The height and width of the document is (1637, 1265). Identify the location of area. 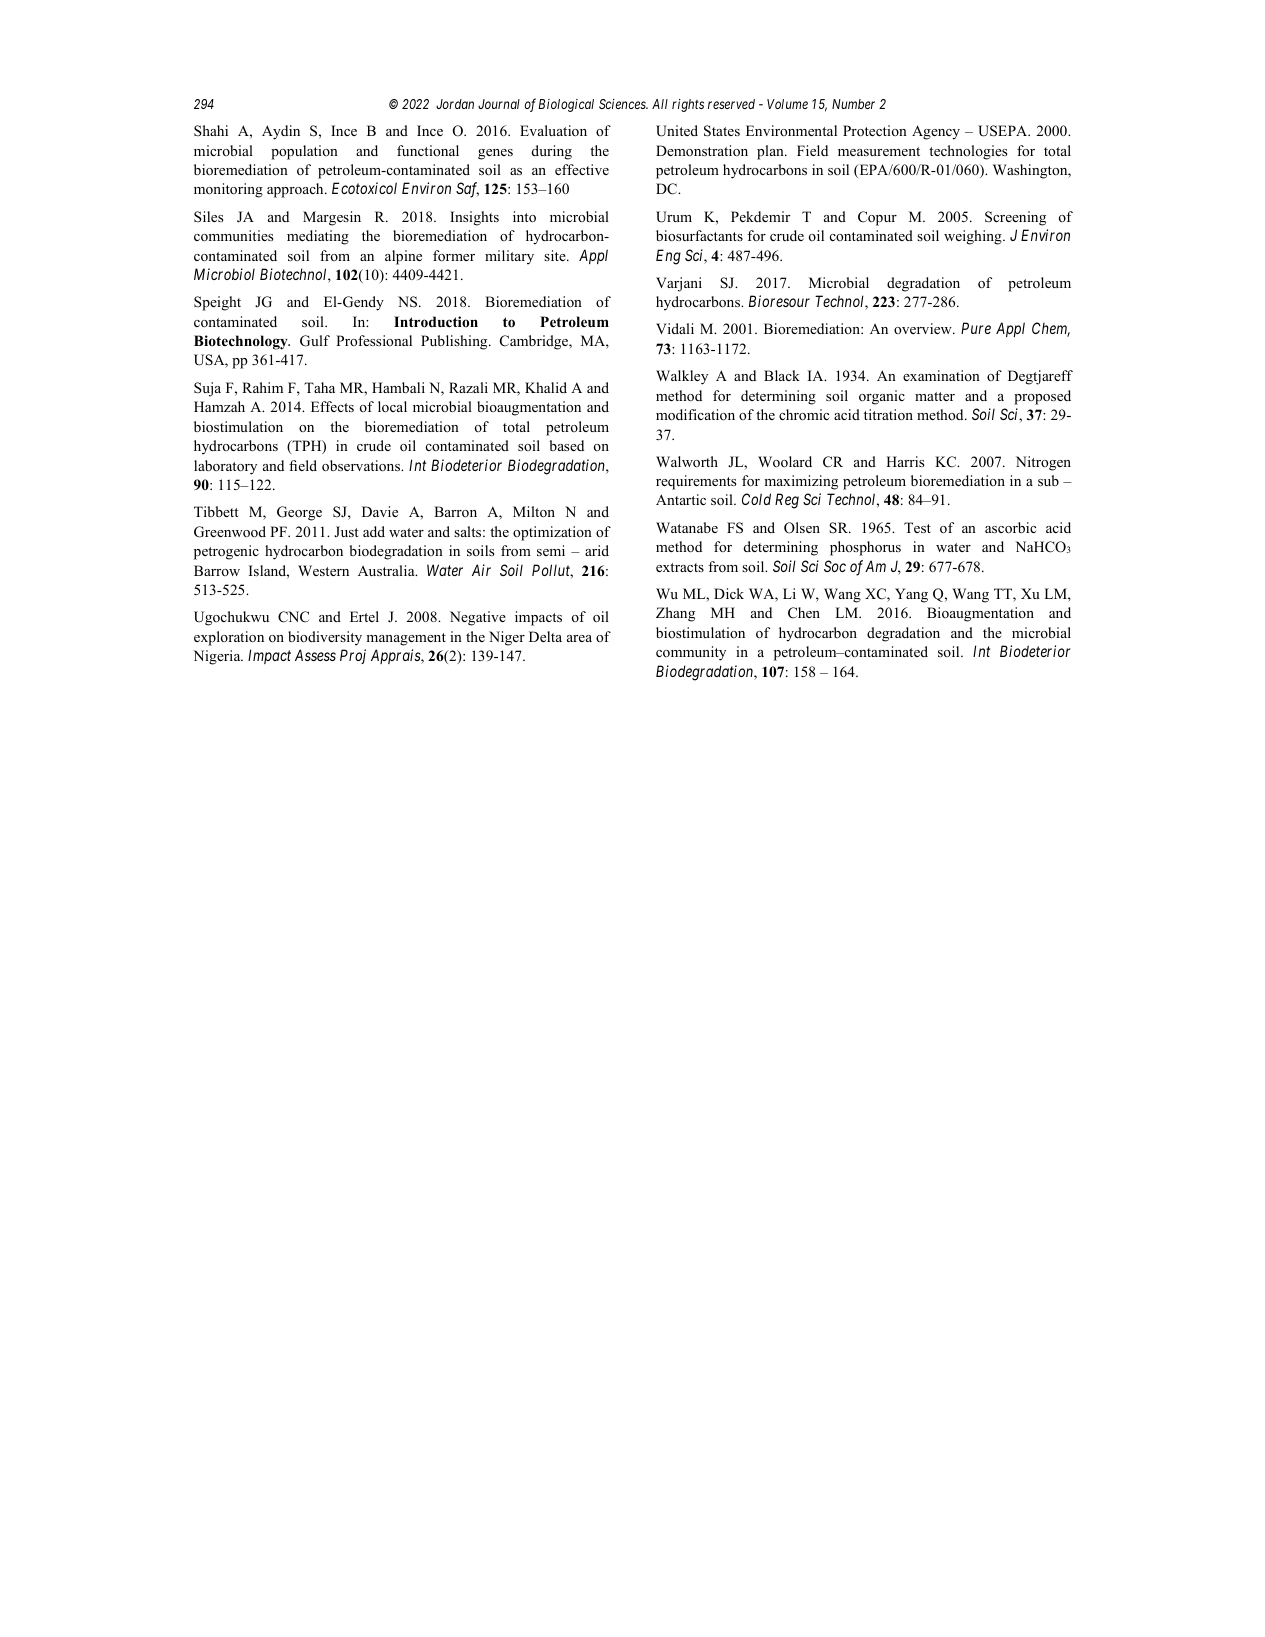
(579, 638).
